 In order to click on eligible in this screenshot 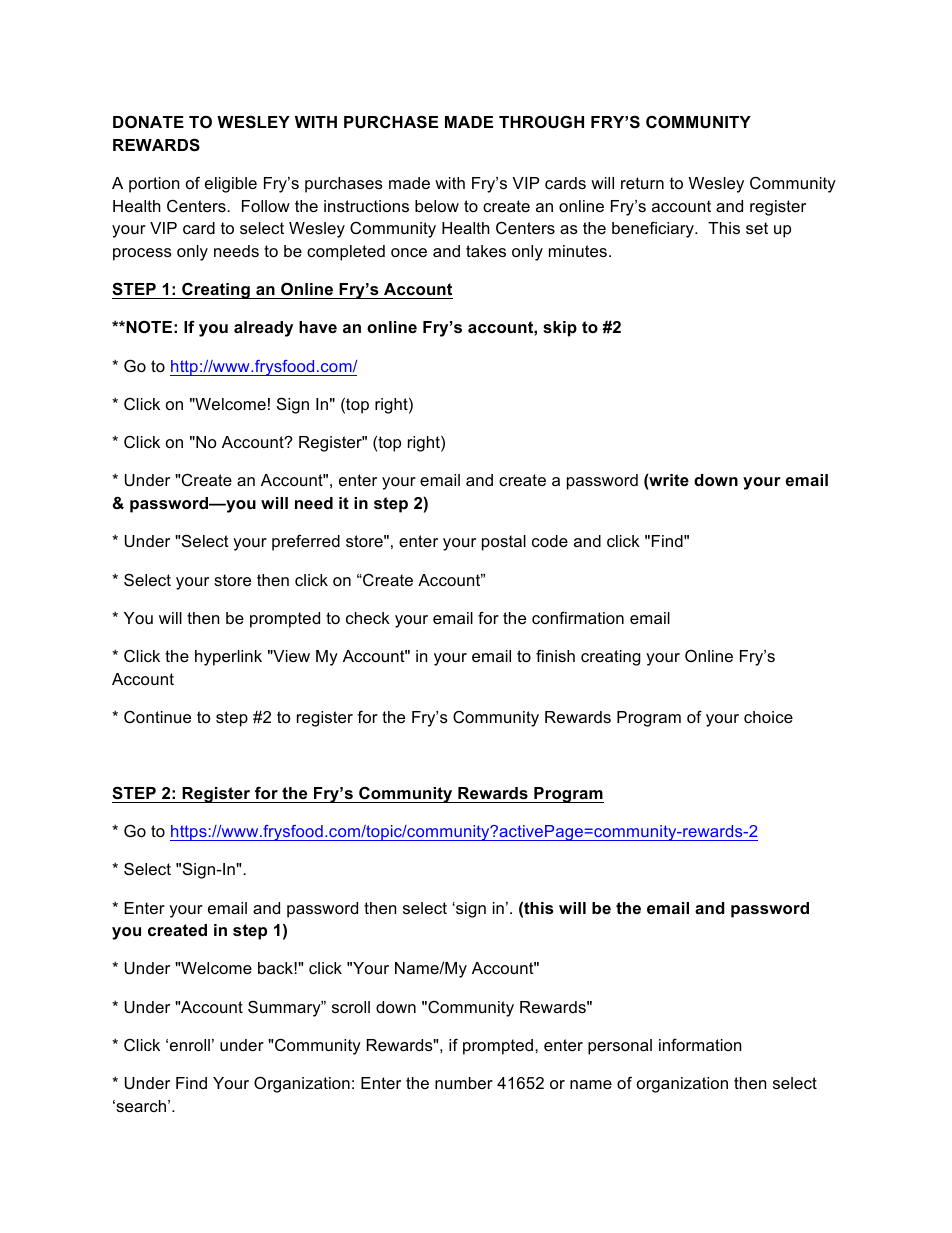, I will do `click(231, 185)`.
